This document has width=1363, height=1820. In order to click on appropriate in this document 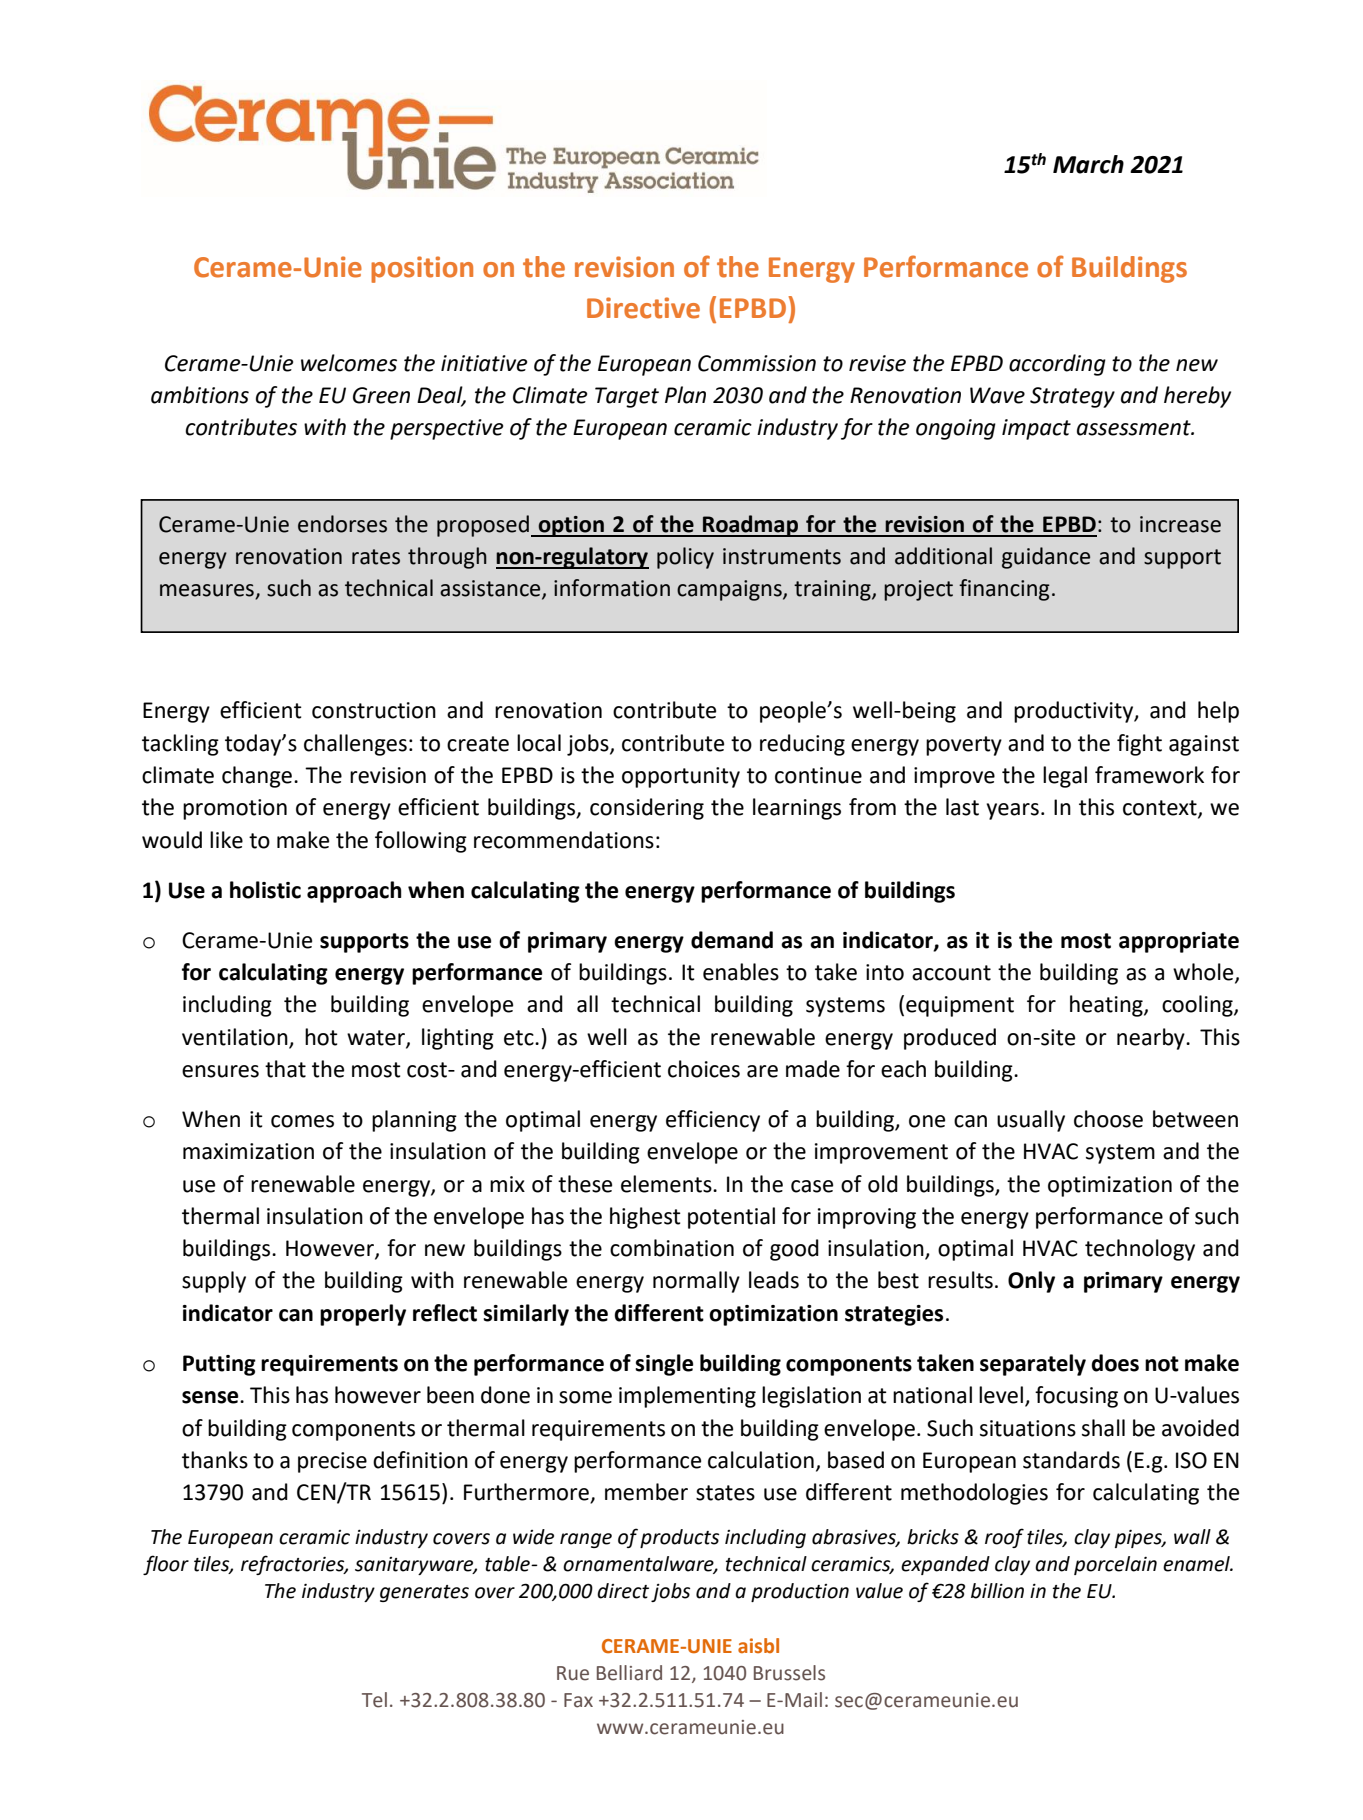, I will do `click(1179, 942)`.
